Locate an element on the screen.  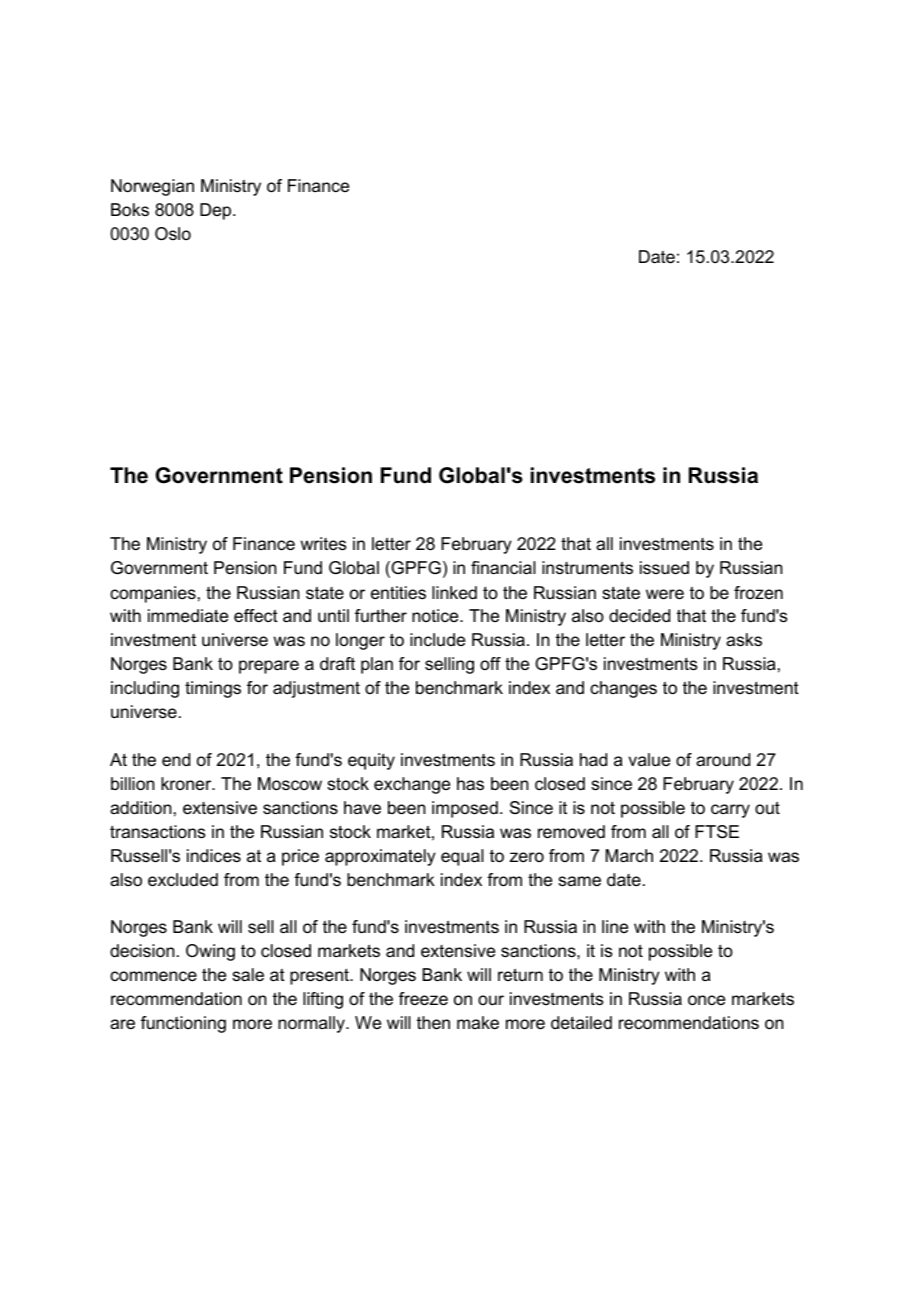
Dep is located at coordinates (217, 211).
